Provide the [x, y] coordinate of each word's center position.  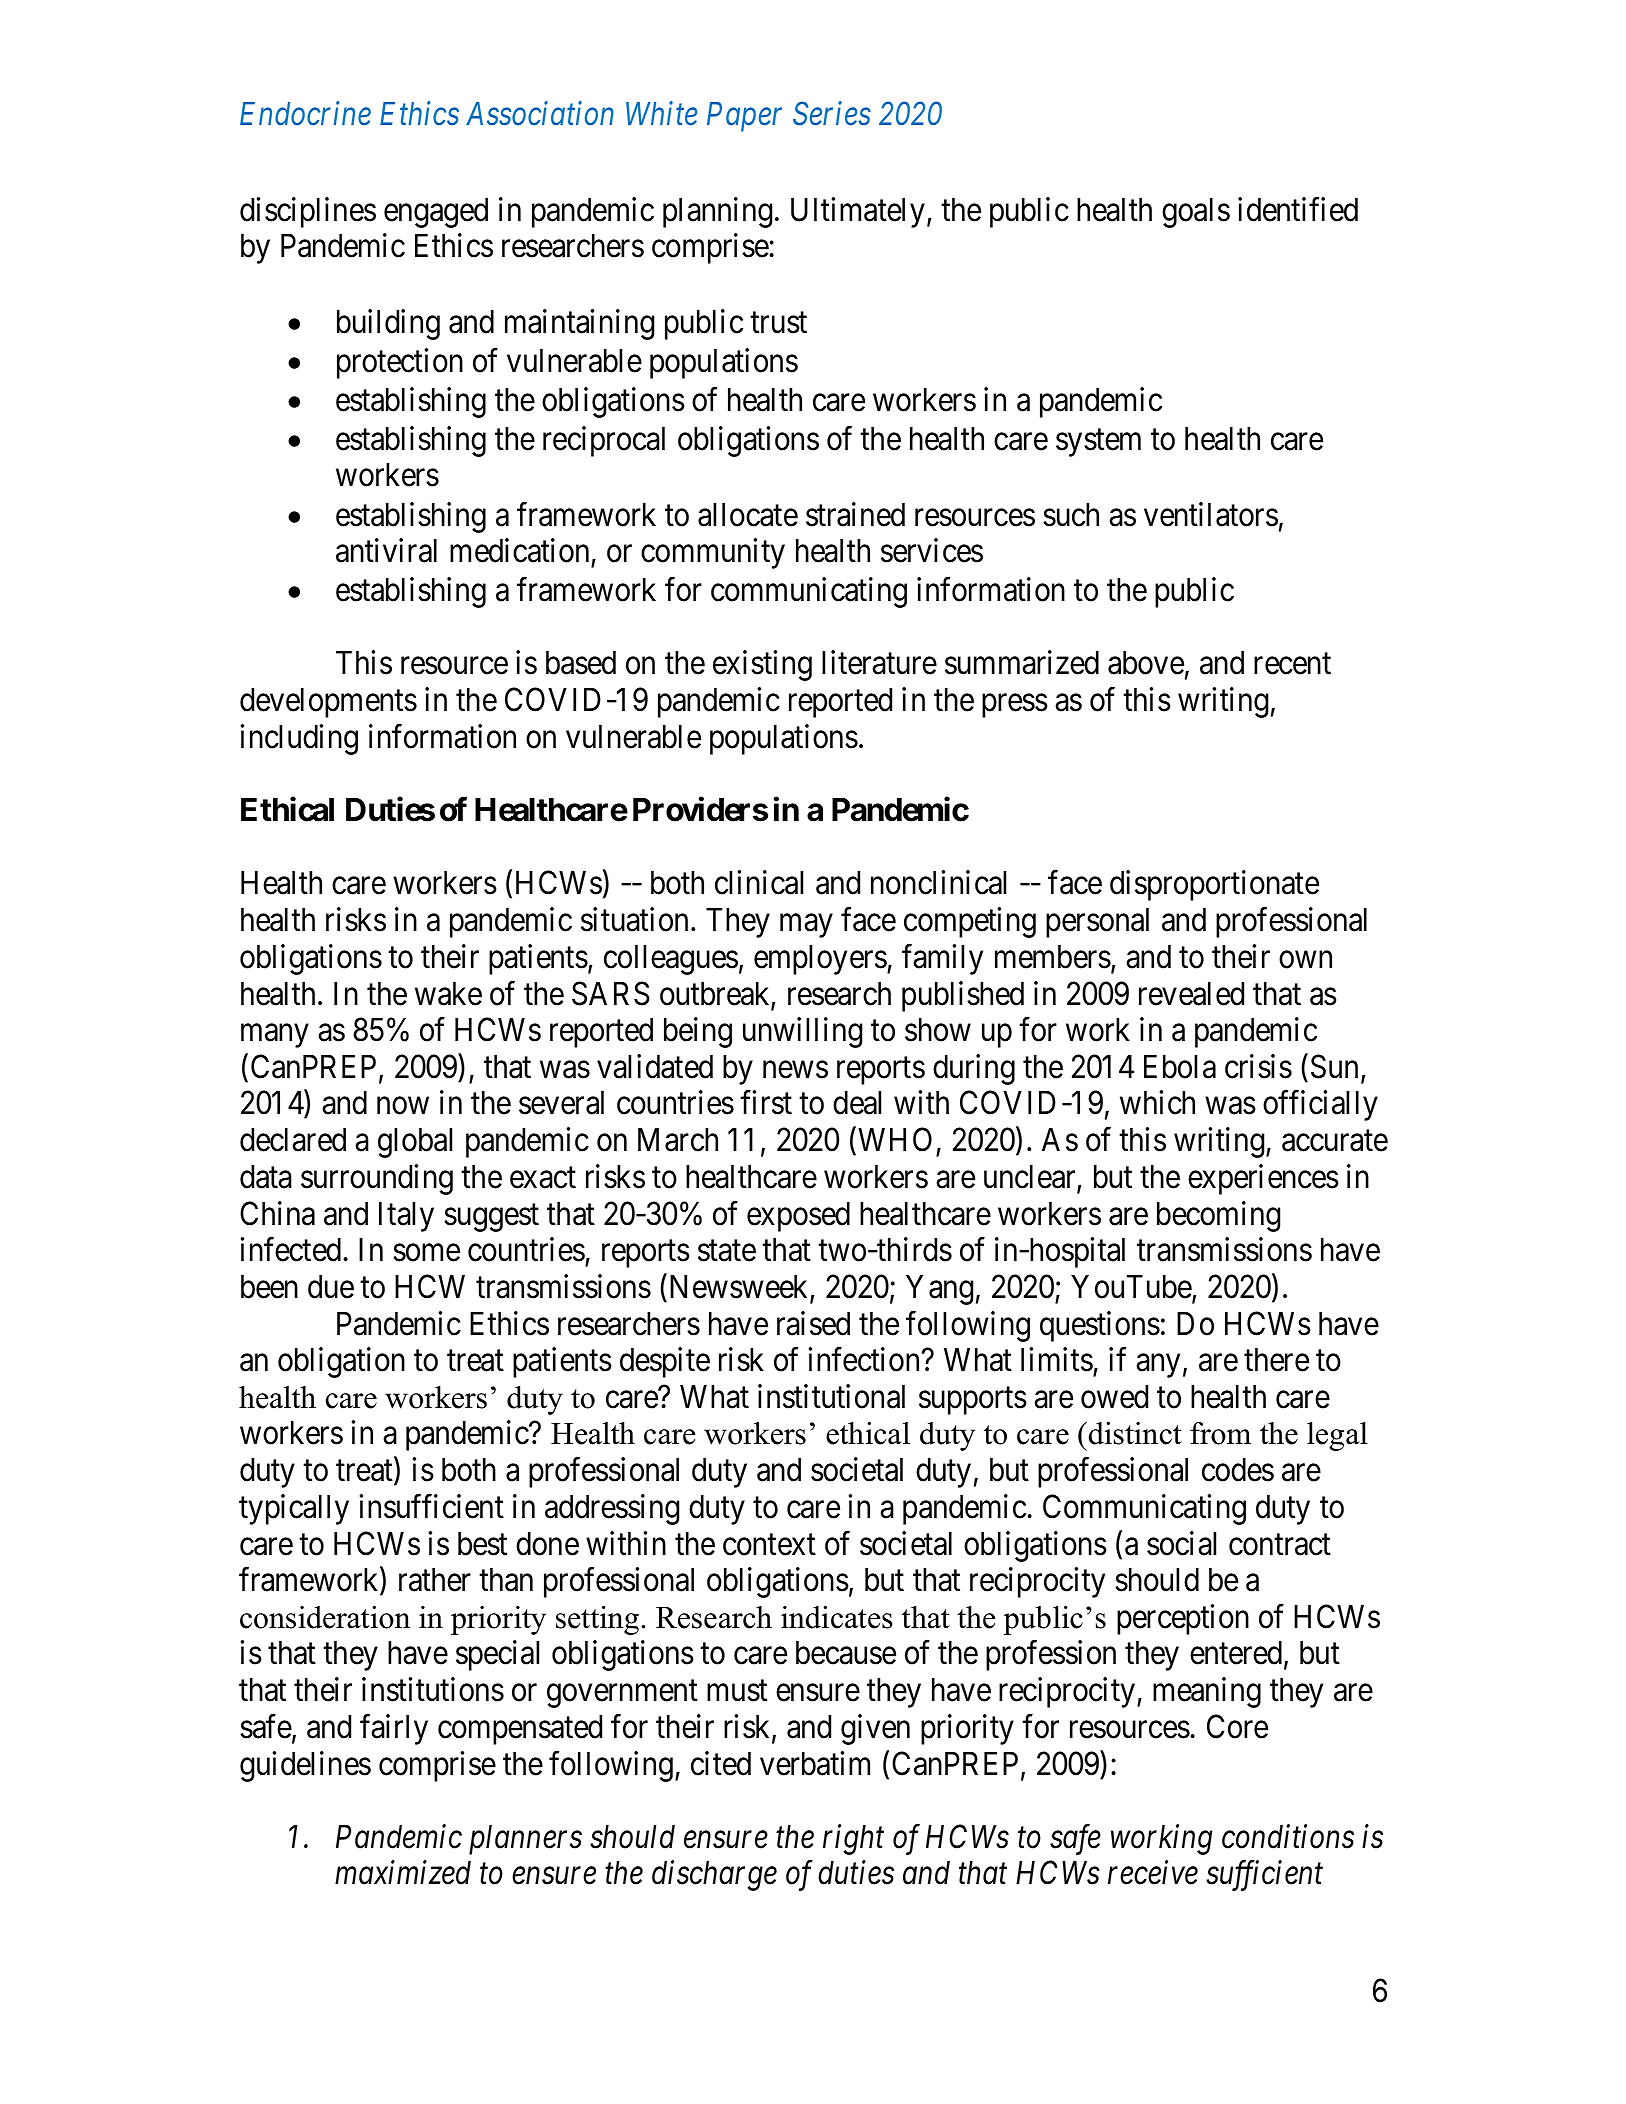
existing [762, 666]
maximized [403, 1873]
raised [813, 1323]
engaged [436, 213]
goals [1196, 213]
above [1146, 663]
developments [328, 703]
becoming [1218, 1216]
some [426, 1253]
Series [832, 114]
